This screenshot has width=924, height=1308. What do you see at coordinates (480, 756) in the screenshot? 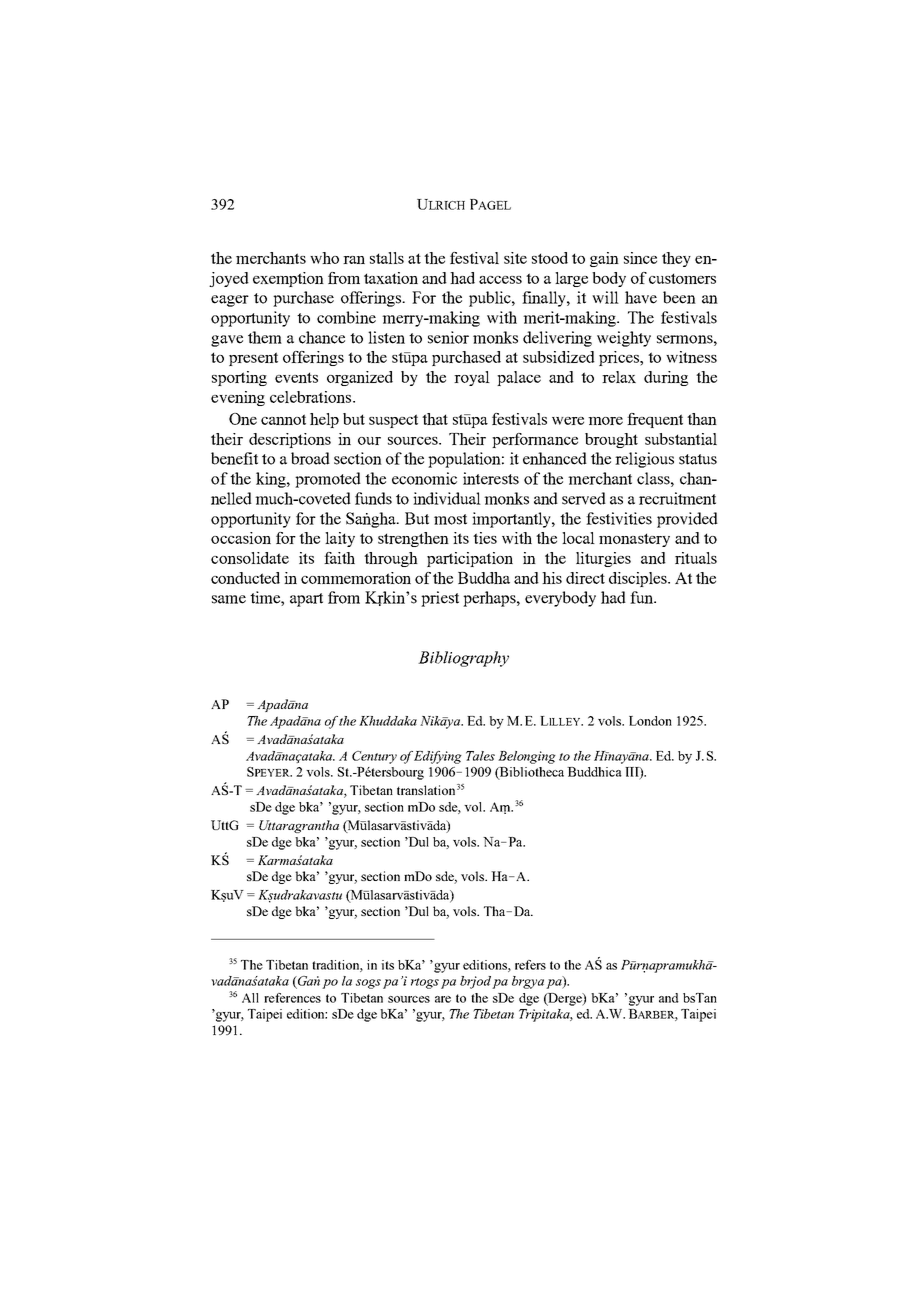
I see `Tales` at bounding box center [480, 756].
